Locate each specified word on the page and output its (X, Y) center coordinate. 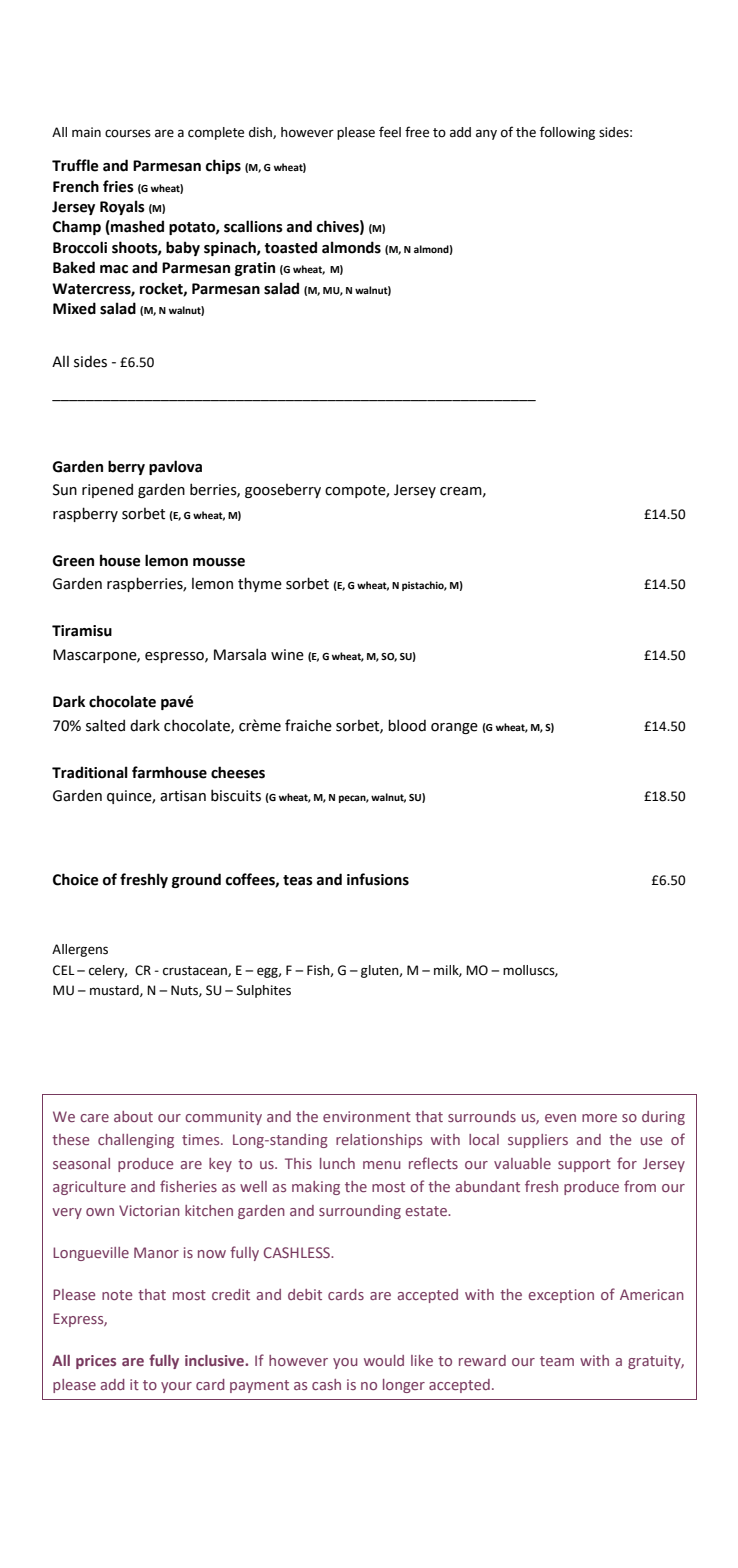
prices (96, 1362)
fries (118, 186)
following (567, 133)
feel (390, 132)
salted (105, 725)
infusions (378, 879)
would (384, 1360)
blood (407, 725)
